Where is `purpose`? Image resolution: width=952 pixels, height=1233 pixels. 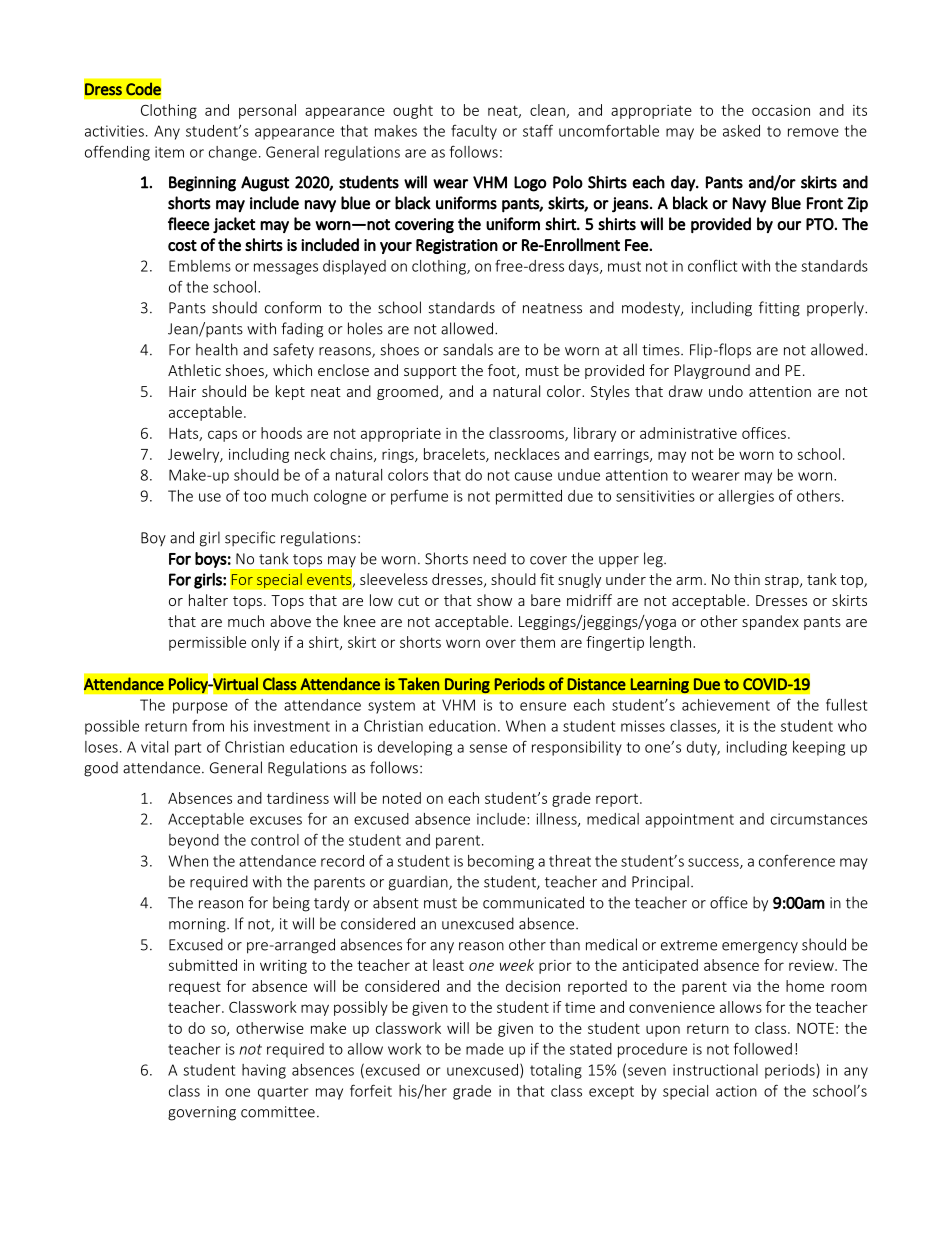 purpose is located at coordinates (200, 708).
